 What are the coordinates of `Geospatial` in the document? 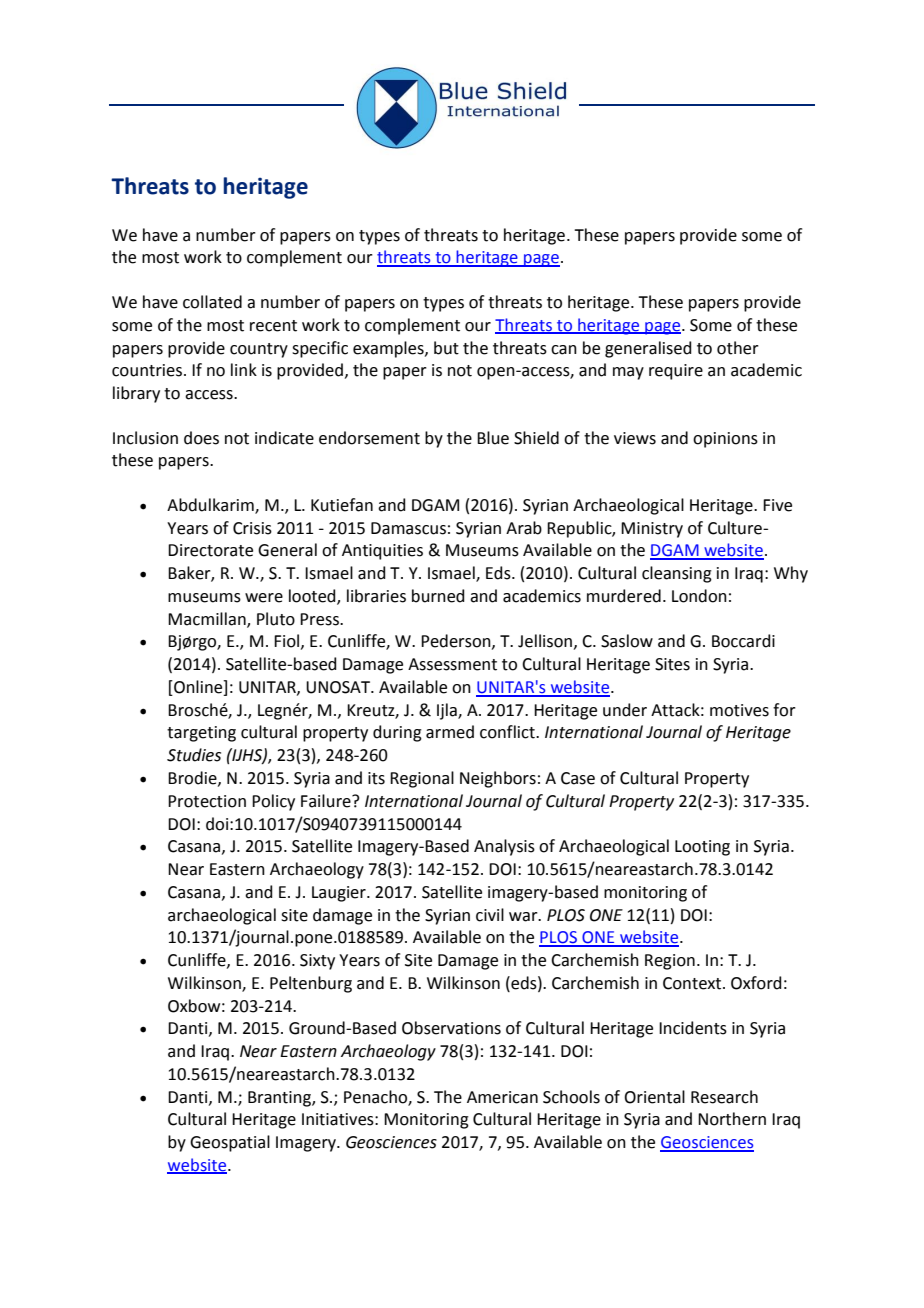 It's located at (230, 1143).
